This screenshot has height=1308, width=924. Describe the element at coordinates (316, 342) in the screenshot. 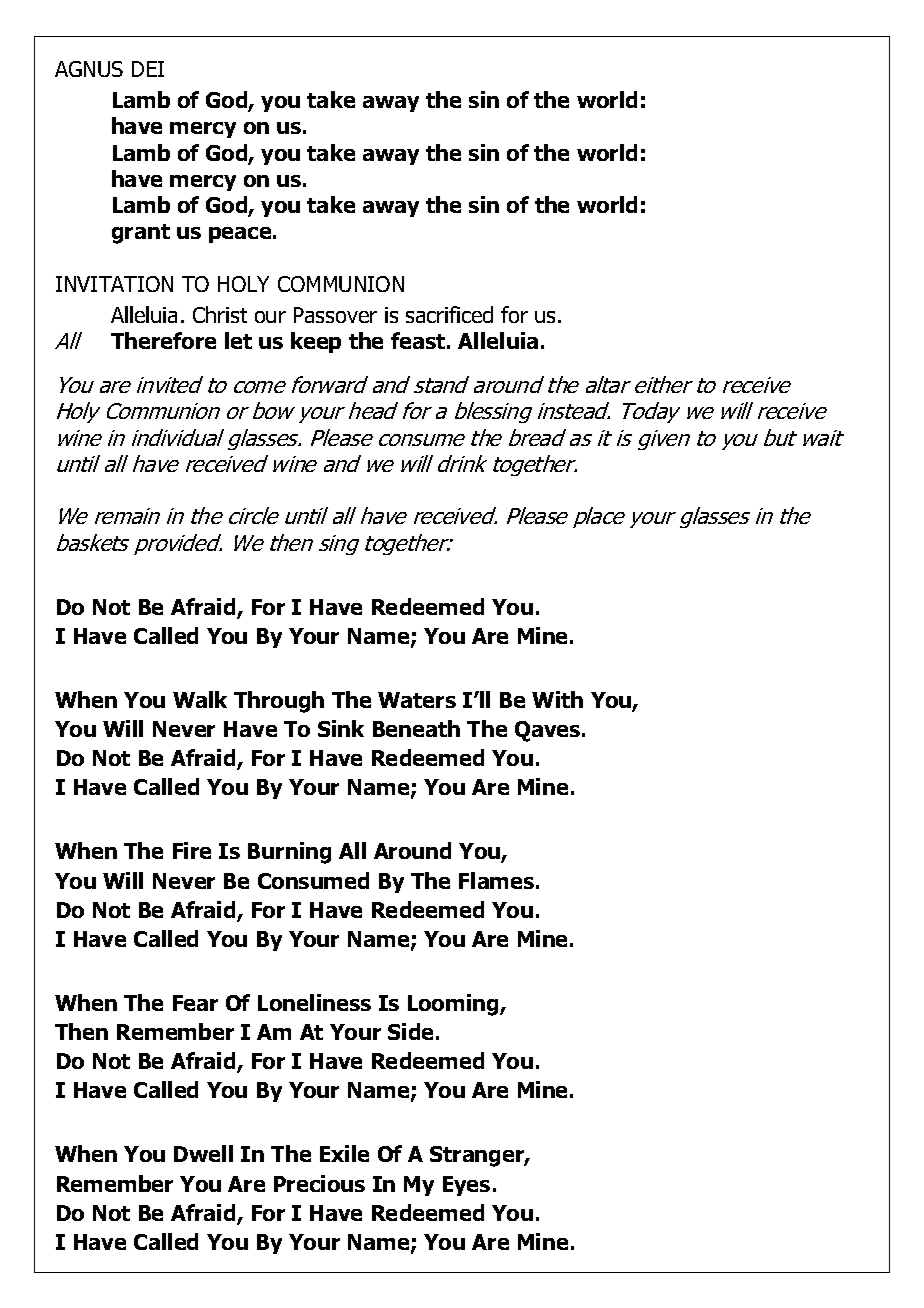

I see `keep` at that location.
